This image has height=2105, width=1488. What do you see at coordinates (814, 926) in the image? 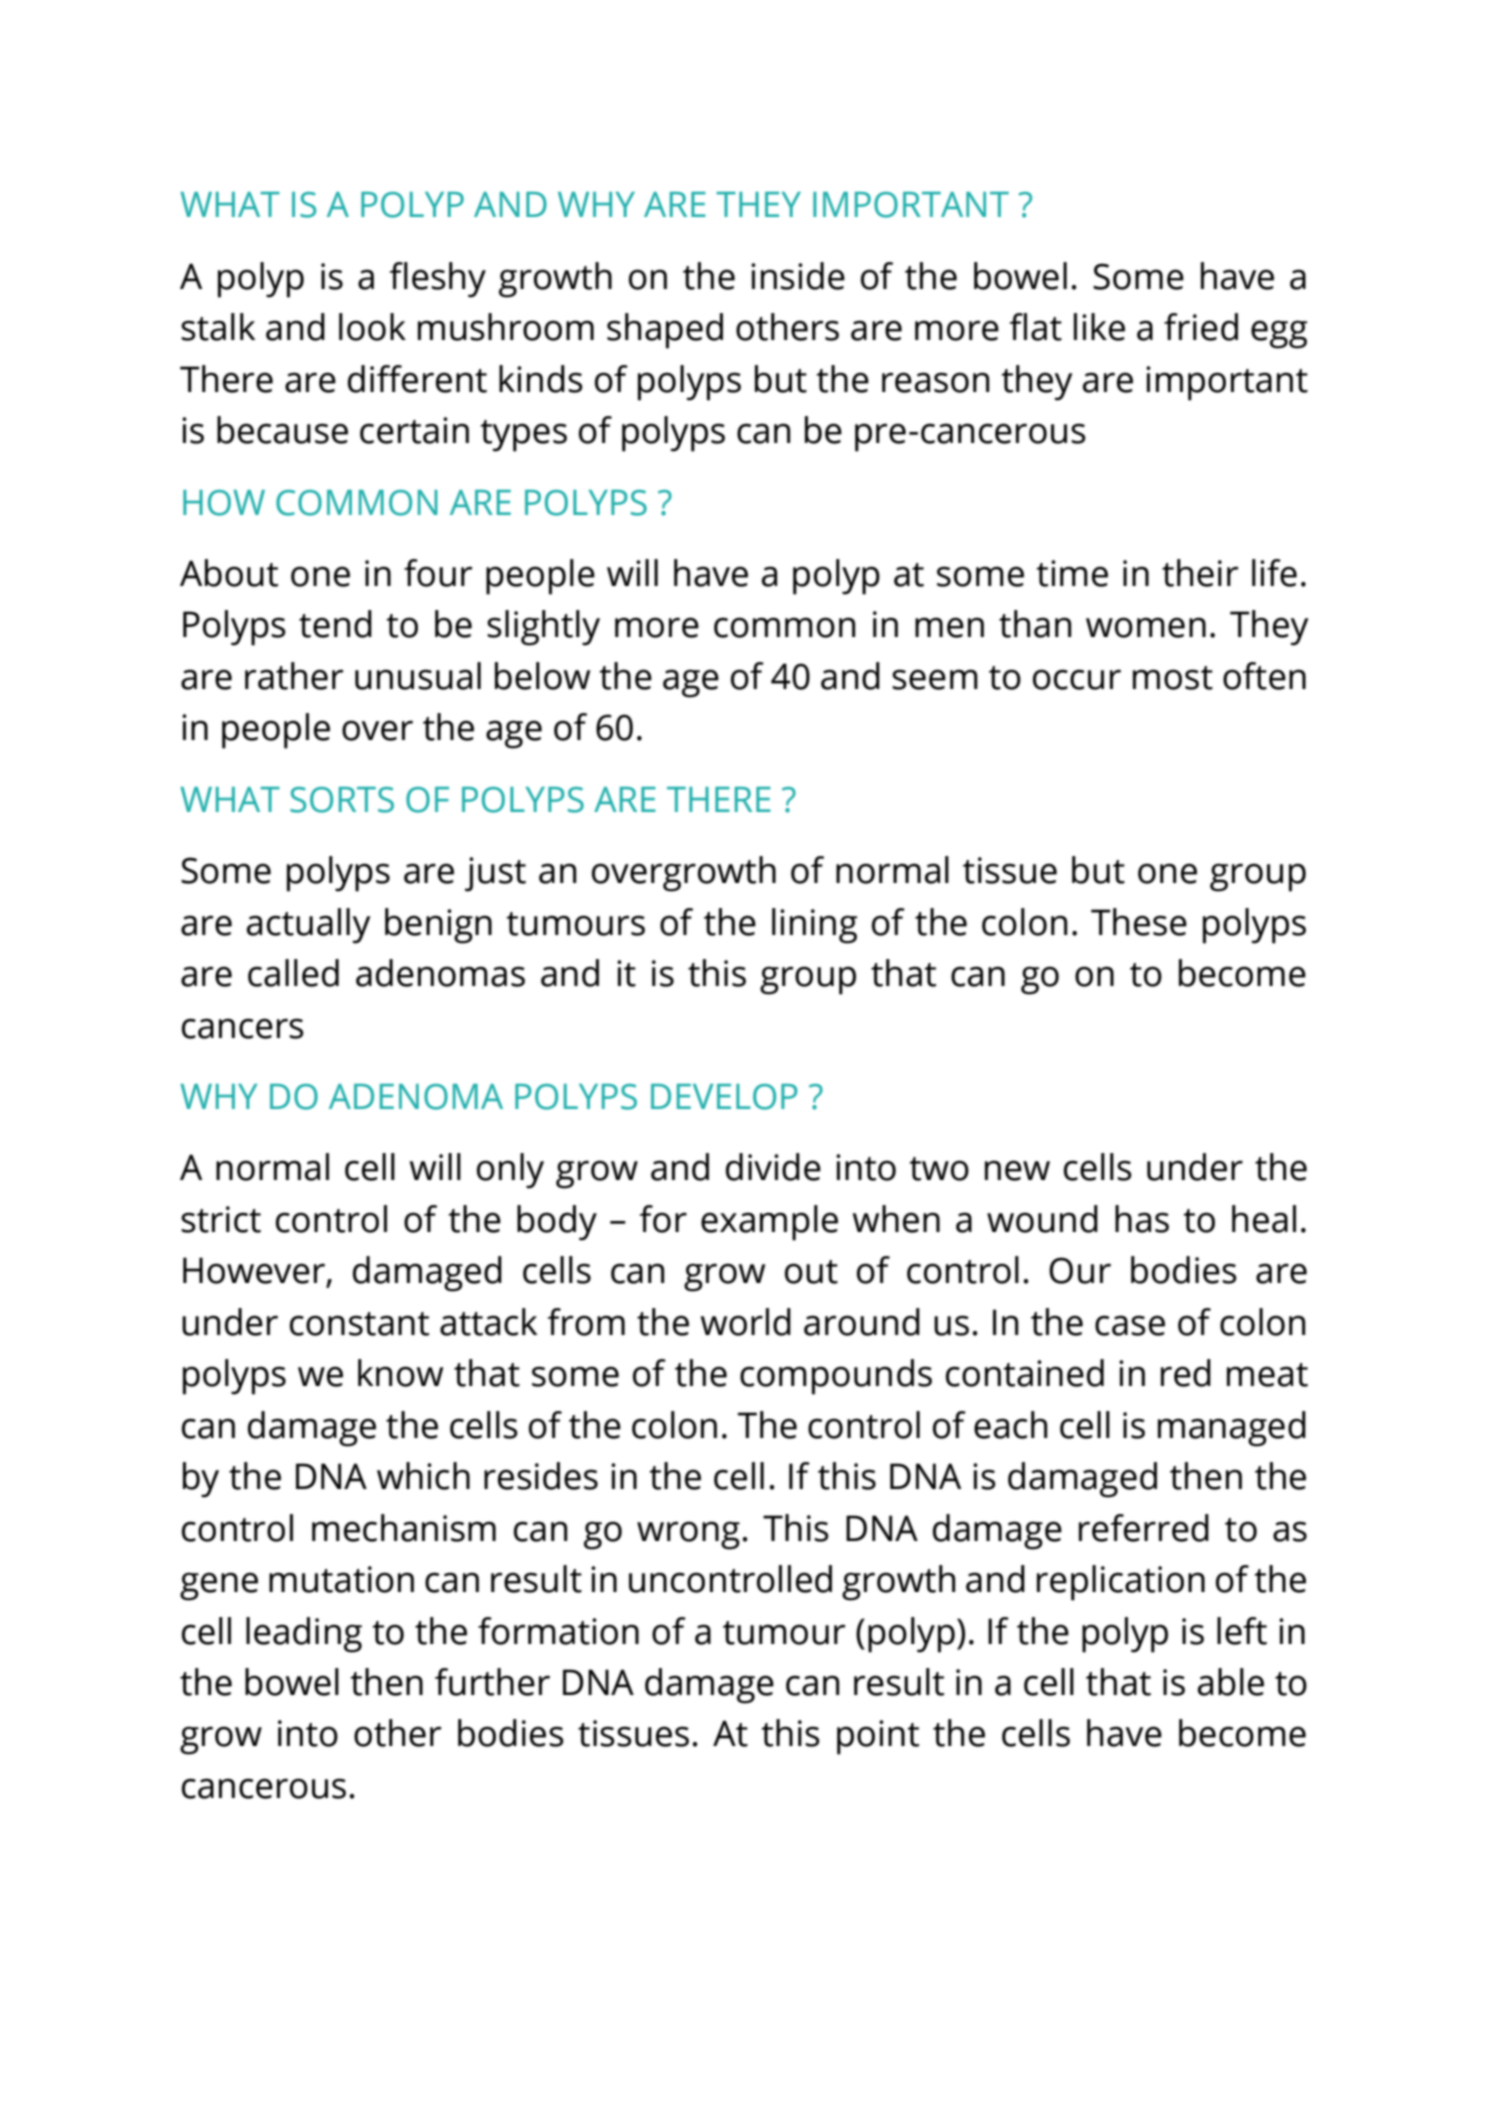
I see `lining` at bounding box center [814, 926].
